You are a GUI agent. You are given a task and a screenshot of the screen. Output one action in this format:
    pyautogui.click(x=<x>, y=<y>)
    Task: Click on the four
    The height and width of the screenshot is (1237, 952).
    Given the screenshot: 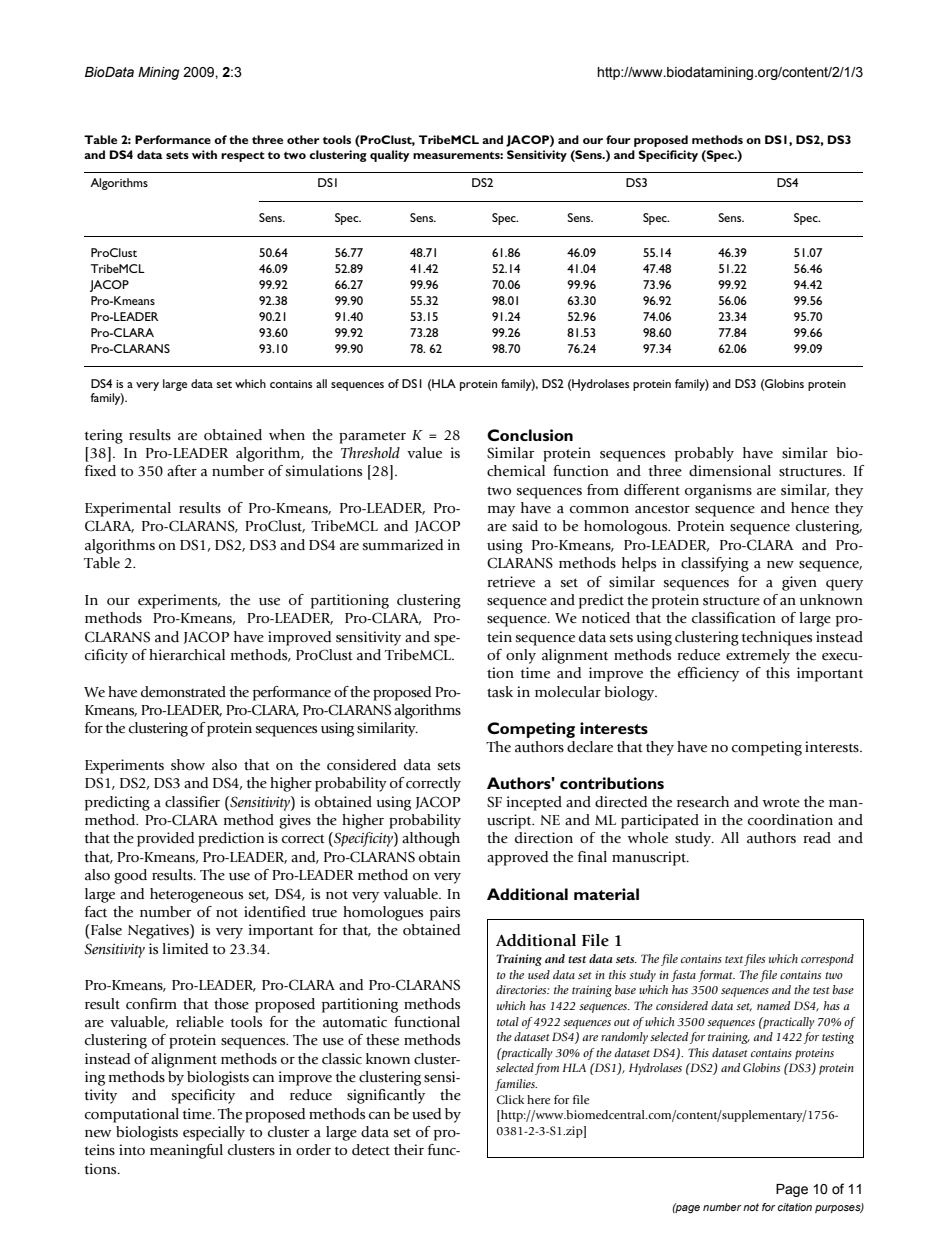 What is the action you would take?
    pyautogui.click(x=618, y=139)
